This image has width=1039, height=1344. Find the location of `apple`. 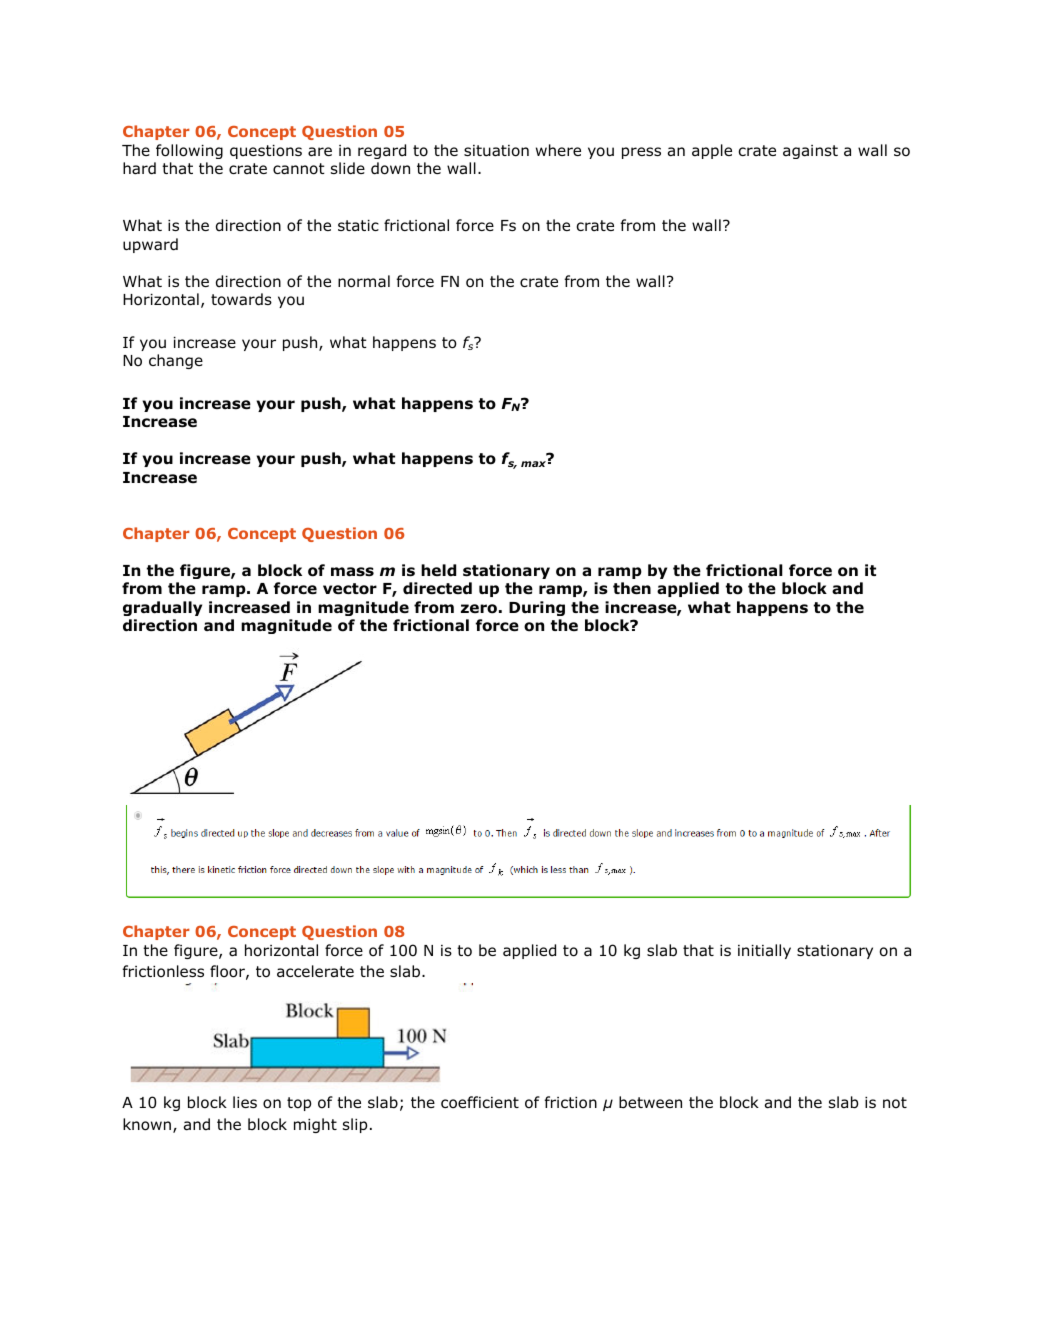

apple is located at coordinates (712, 151).
